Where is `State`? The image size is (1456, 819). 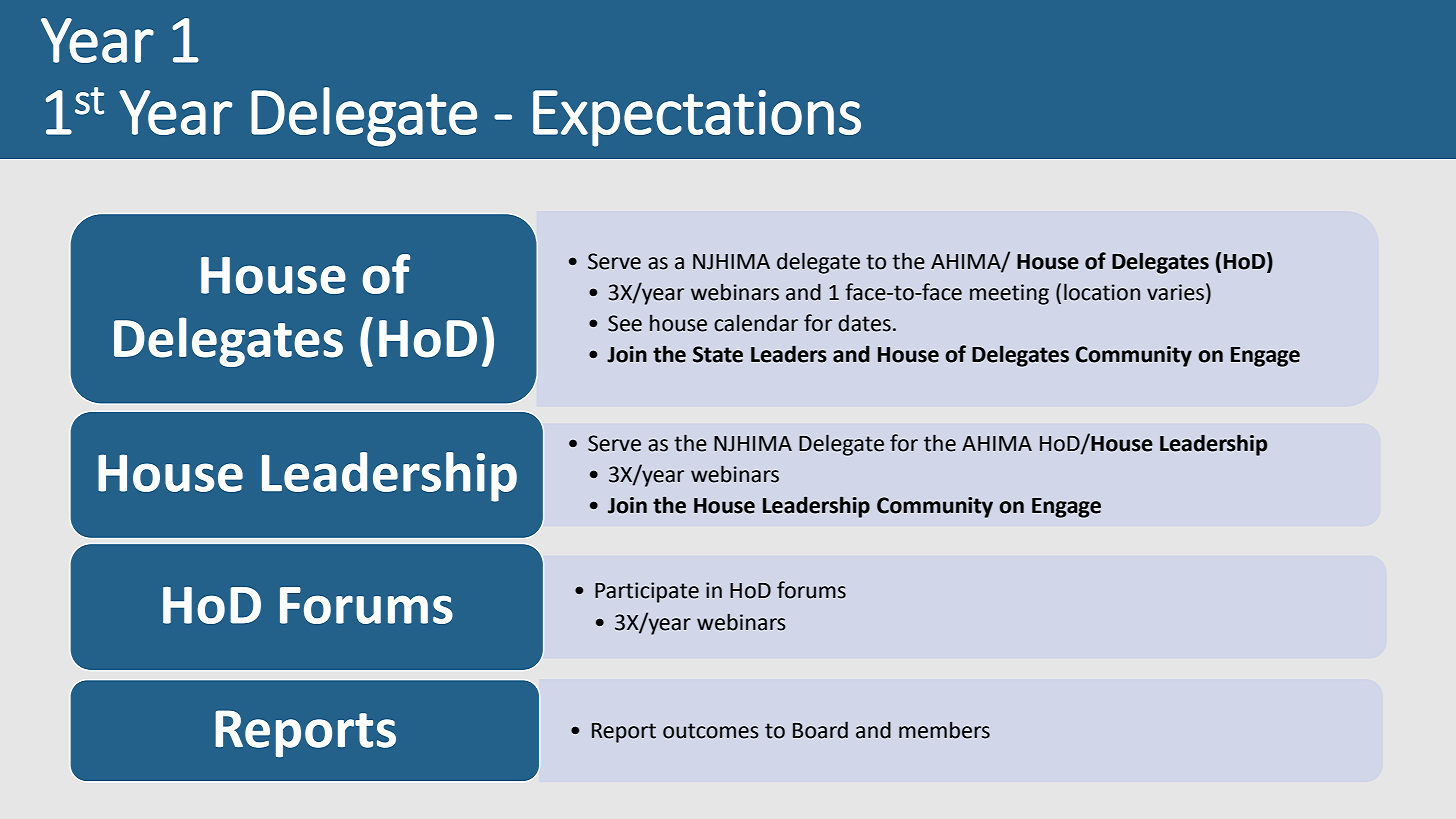
State is located at coordinates (718, 354).
